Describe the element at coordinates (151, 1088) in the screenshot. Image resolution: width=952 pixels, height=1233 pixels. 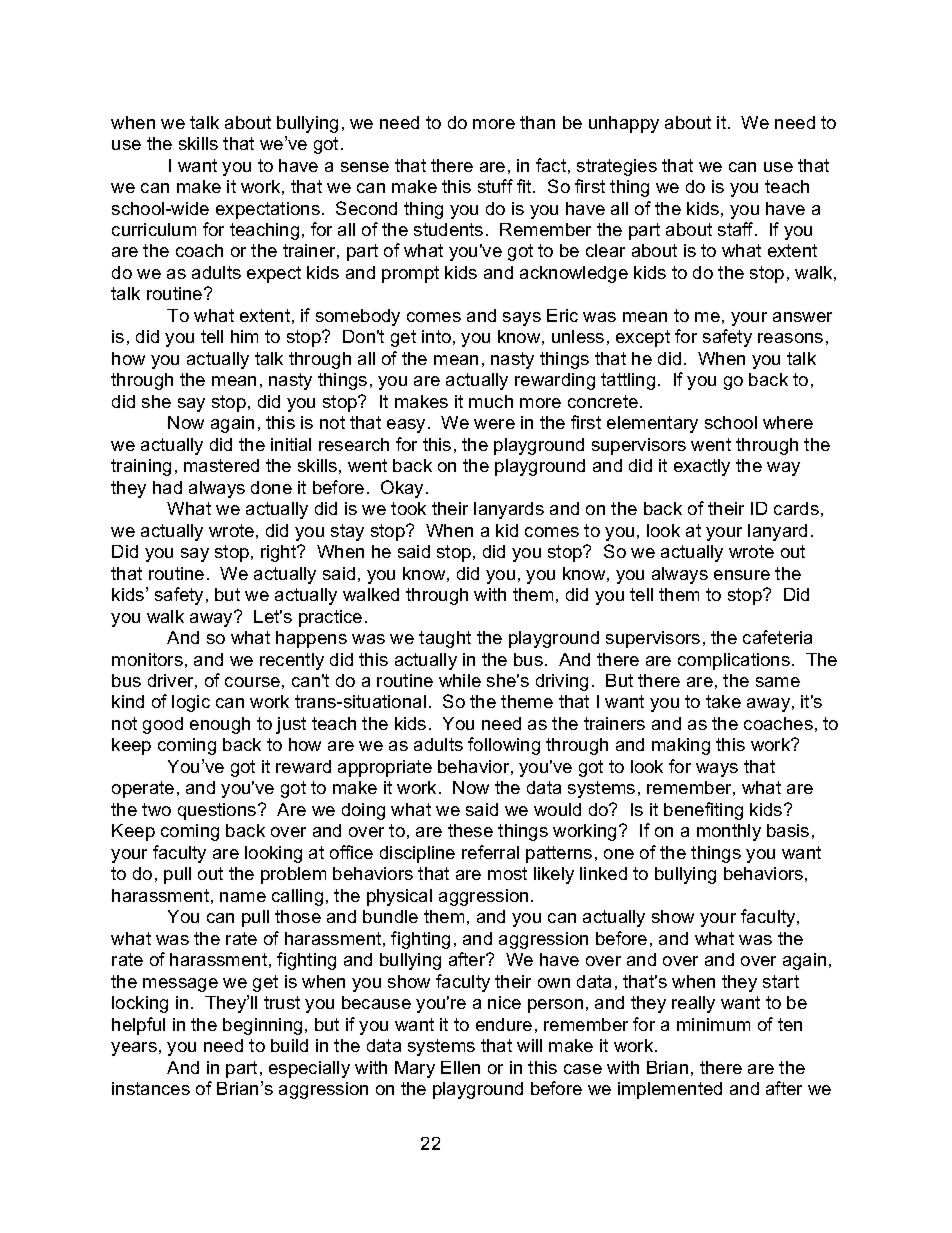
I see `instances` at that location.
